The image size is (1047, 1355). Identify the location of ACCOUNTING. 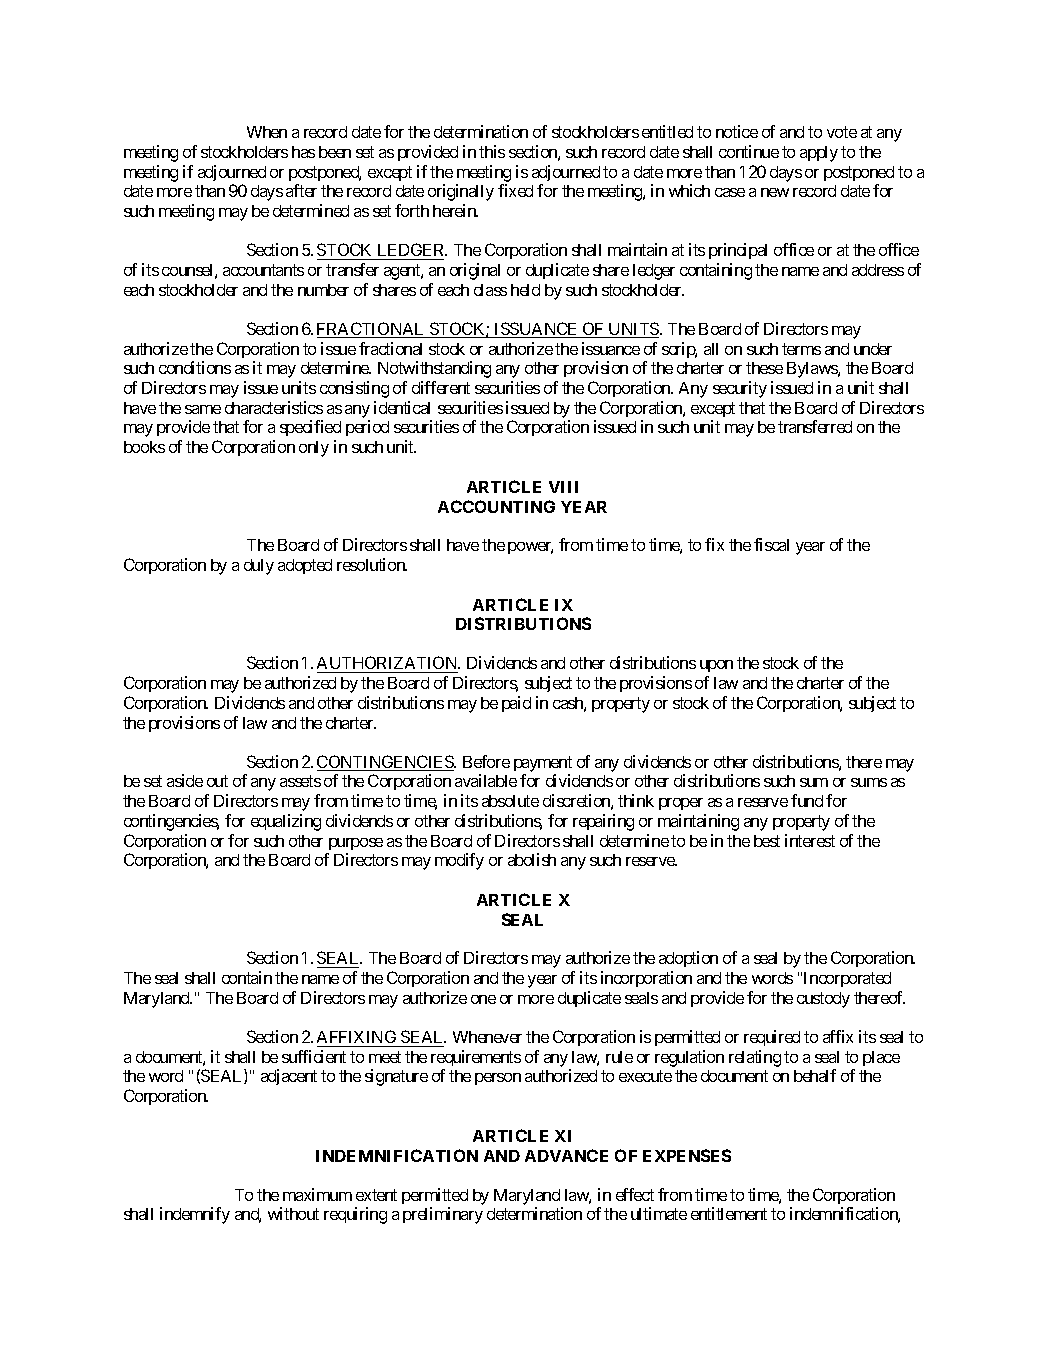
(496, 506).
